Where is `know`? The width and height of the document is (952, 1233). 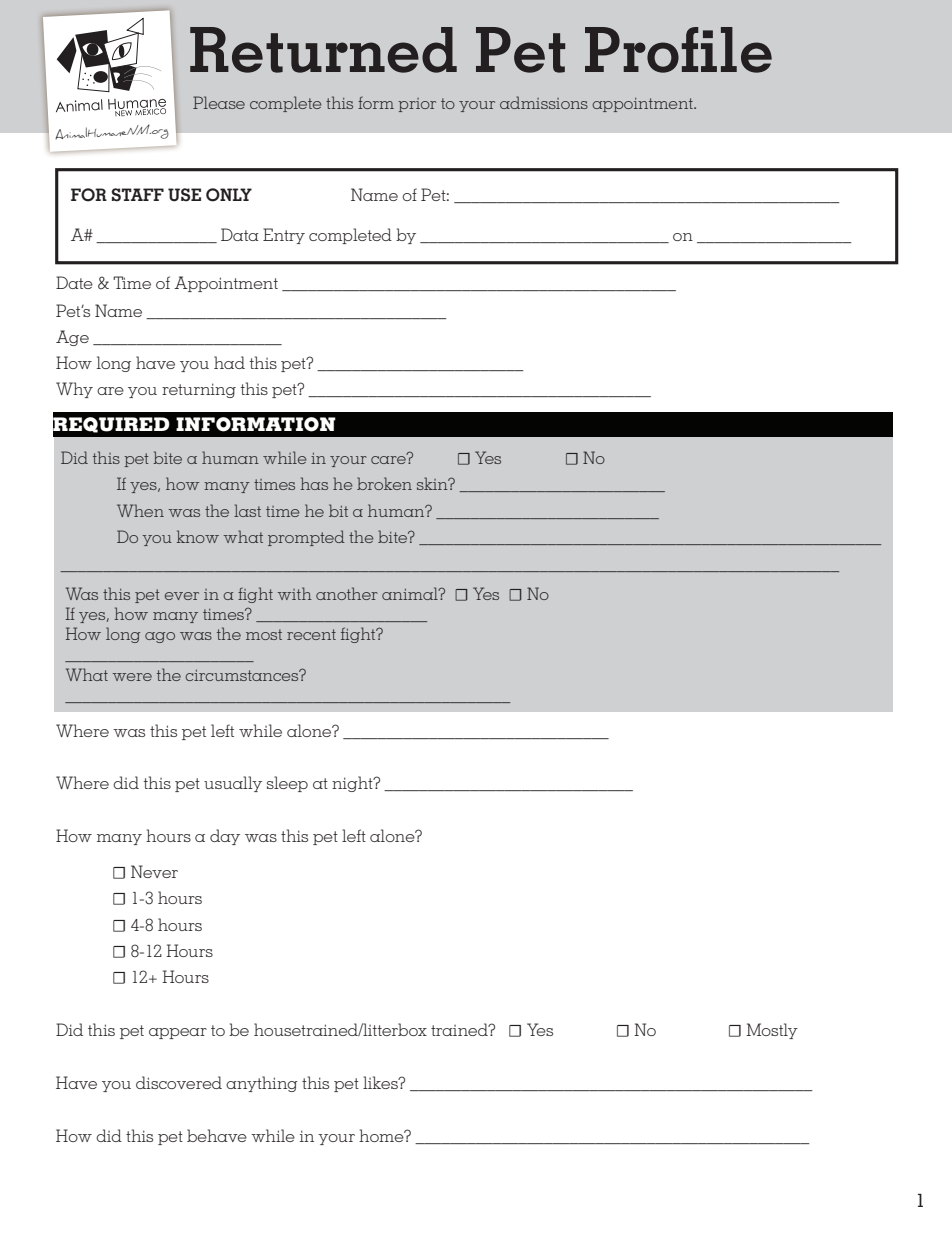 know is located at coordinates (198, 536).
